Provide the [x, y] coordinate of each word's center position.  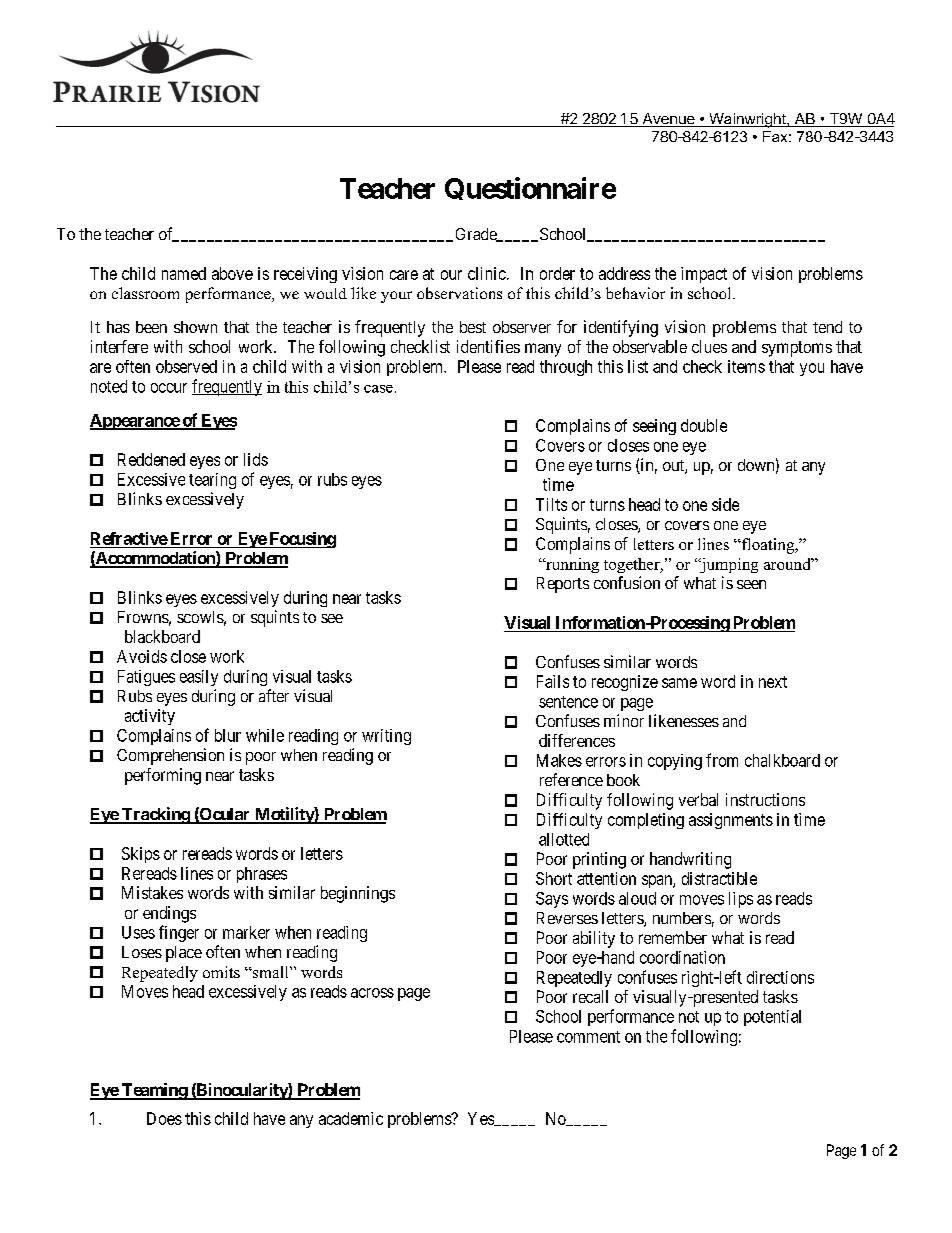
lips [741, 900]
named [184, 273]
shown [195, 327]
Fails [553, 681]
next [773, 682]
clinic [487, 273]
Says [552, 900]
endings [169, 914]
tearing [212, 481]
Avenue [668, 120]
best [473, 327]
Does [164, 1118]
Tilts [551, 504]
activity [150, 717]
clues [709, 346]
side [725, 504]
